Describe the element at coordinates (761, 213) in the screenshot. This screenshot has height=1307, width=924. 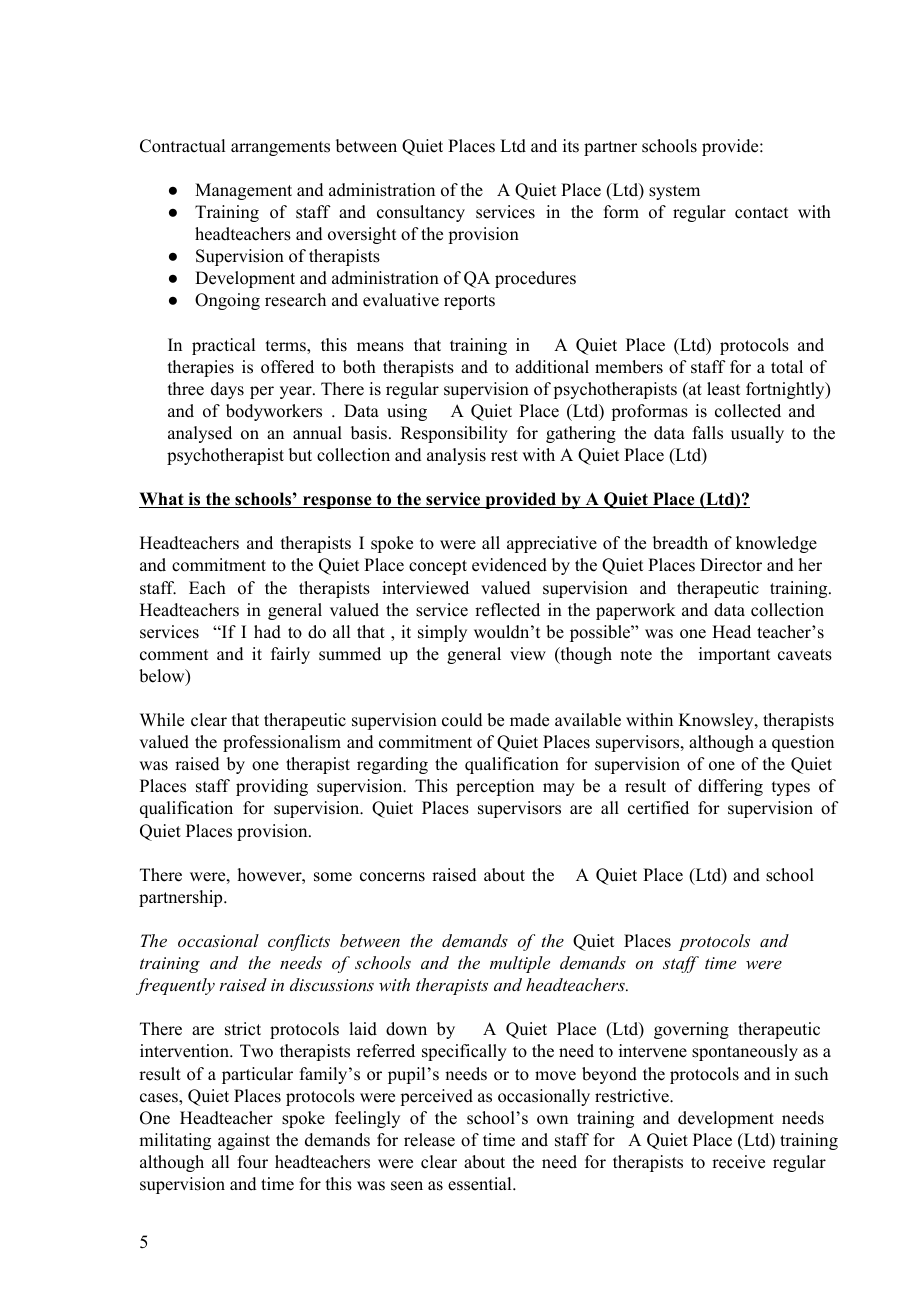
I see `contact` at that location.
